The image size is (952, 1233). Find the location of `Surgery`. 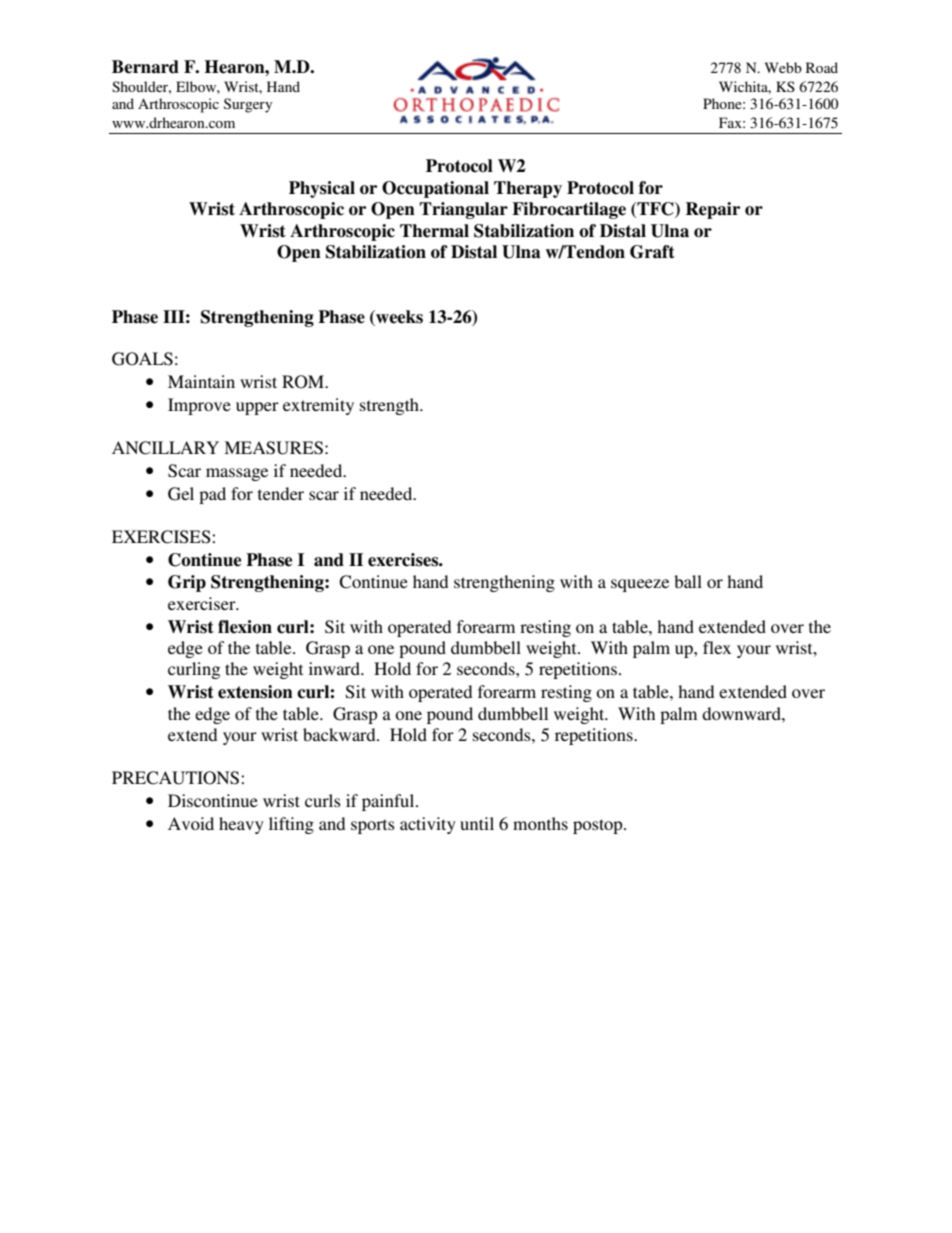

Surgery is located at coordinates (248, 105).
